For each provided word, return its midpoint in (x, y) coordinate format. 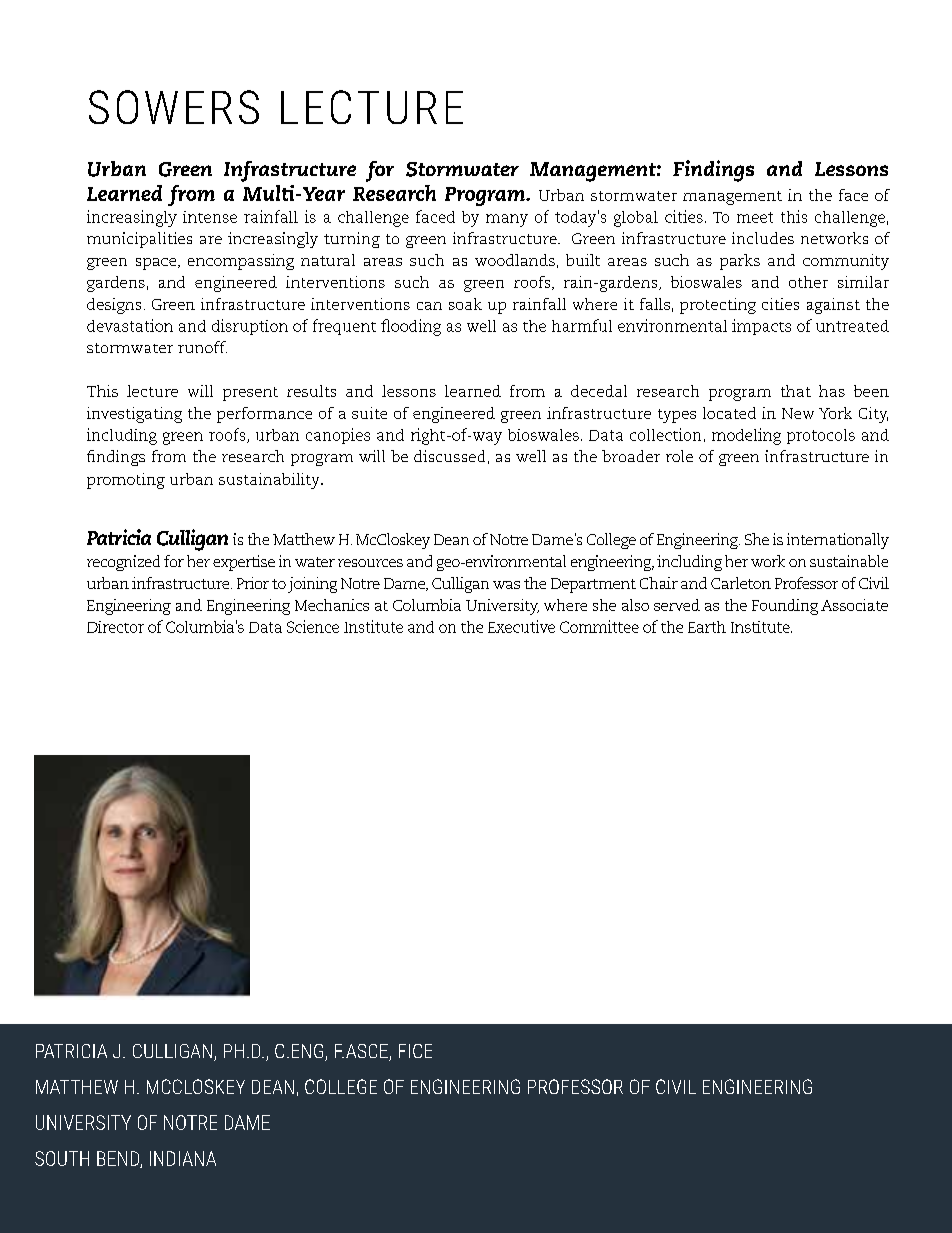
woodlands (515, 260)
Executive (521, 626)
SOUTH (62, 1158)
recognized (123, 563)
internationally (838, 541)
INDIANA (183, 1158)
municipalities (139, 240)
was (506, 585)
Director (115, 627)
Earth (707, 627)
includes (763, 238)
